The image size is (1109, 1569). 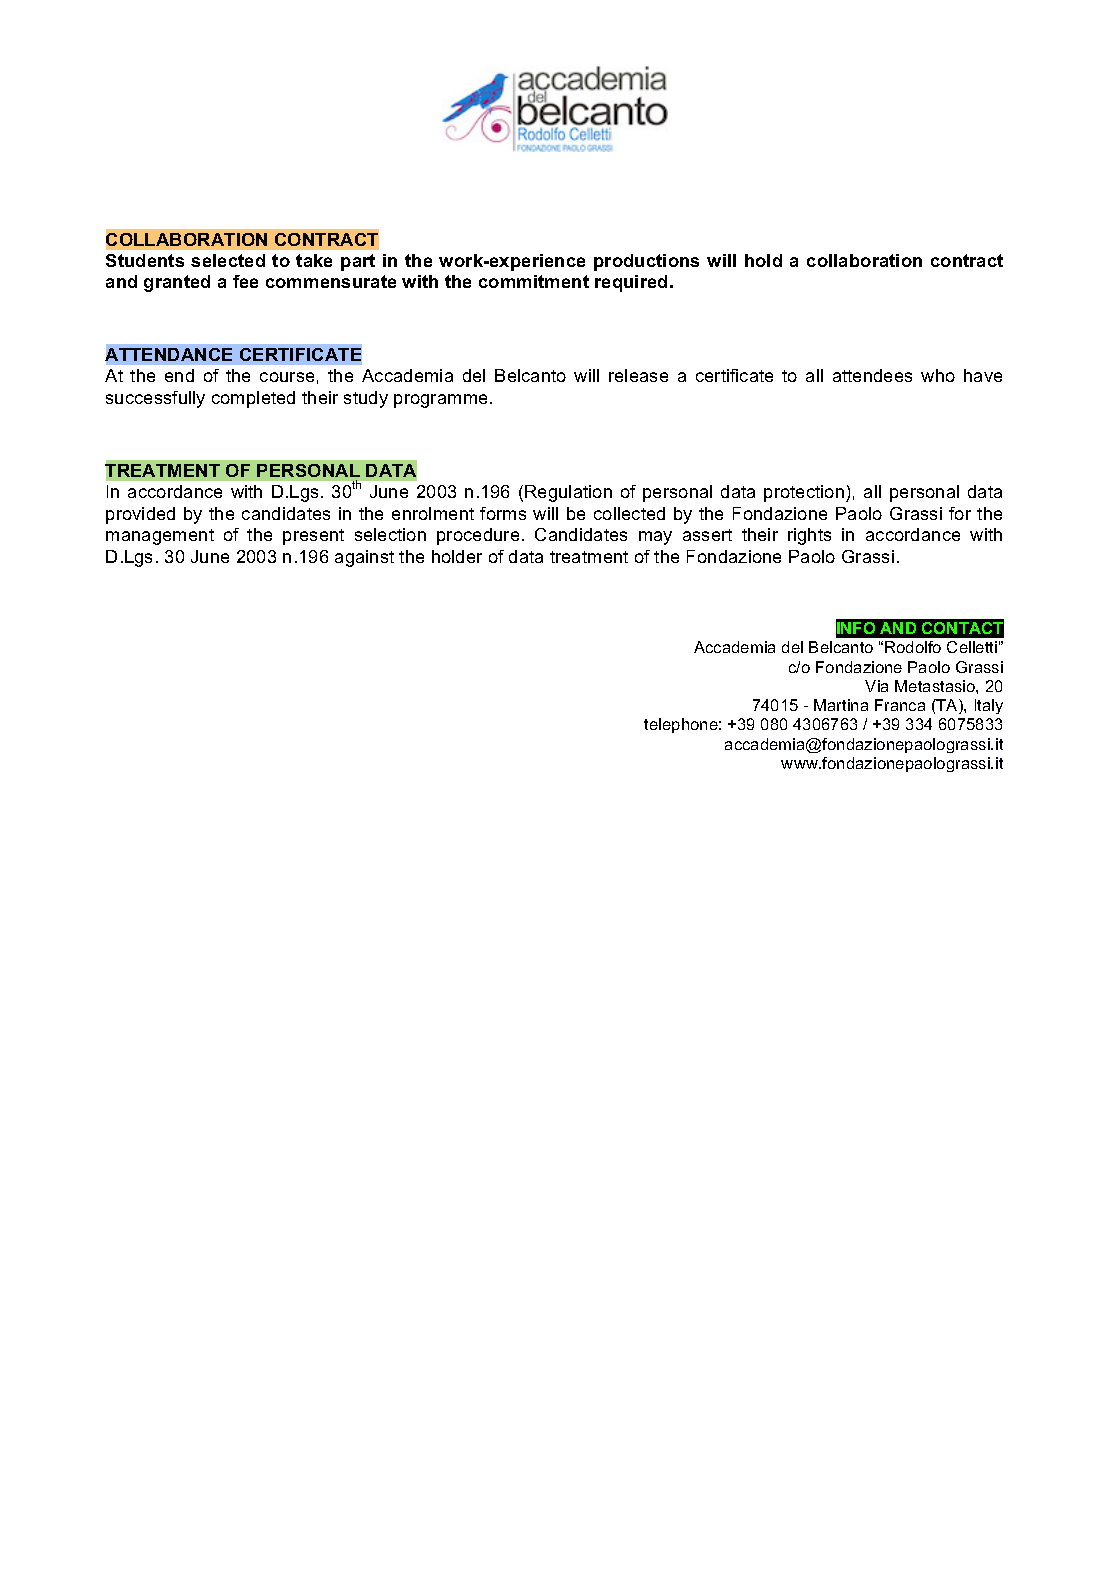 What do you see at coordinates (872, 375) in the page?
I see `attendees` at bounding box center [872, 375].
